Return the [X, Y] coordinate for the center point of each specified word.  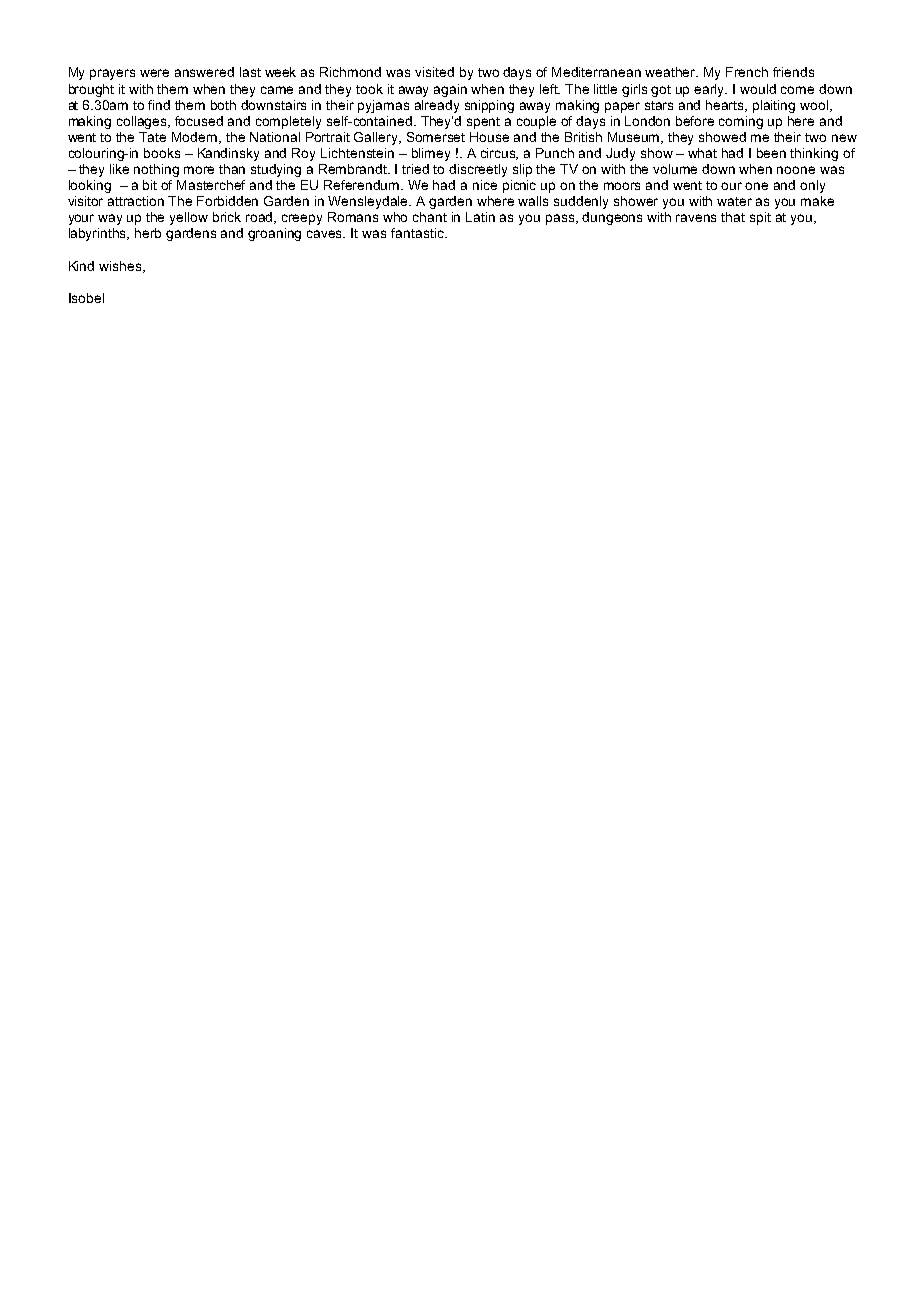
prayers [112, 74]
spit [760, 218]
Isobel [86, 298]
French [747, 72]
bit [150, 185]
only [812, 186]
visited [434, 72]
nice [485, 185]
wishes [121, 267]
